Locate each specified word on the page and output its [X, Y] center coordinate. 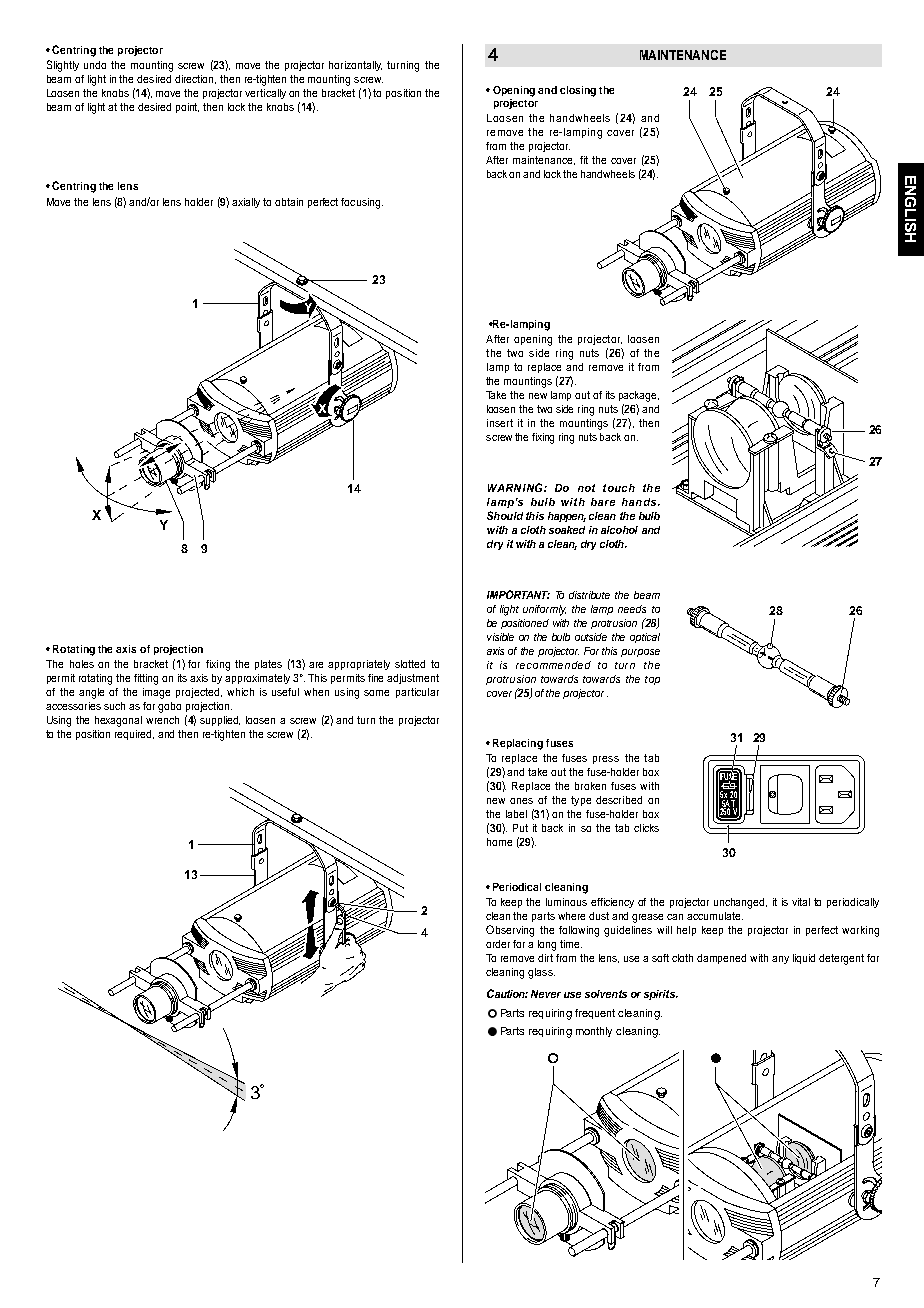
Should [505, 515]
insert [500, 423]
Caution [507, 993]
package [639, 396]
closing [578, 91]
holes [82, 664]
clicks [646, 828]
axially [246, 203]
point [187, 108]
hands [639, 502]
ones [521, 801]
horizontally [355, 66]
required [134, 735]
